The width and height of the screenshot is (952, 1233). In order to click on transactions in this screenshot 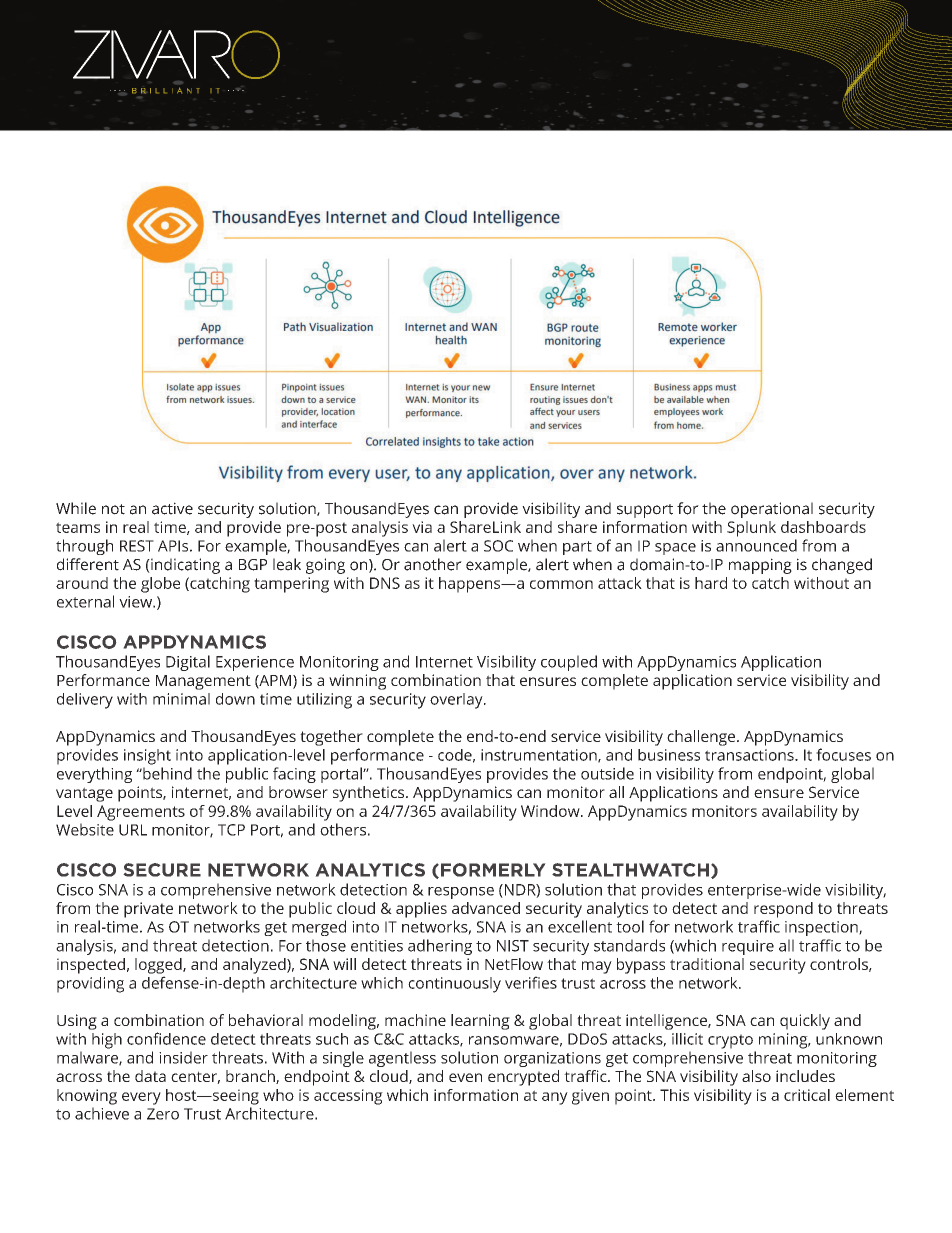, I will do `click(750, 755)`.
